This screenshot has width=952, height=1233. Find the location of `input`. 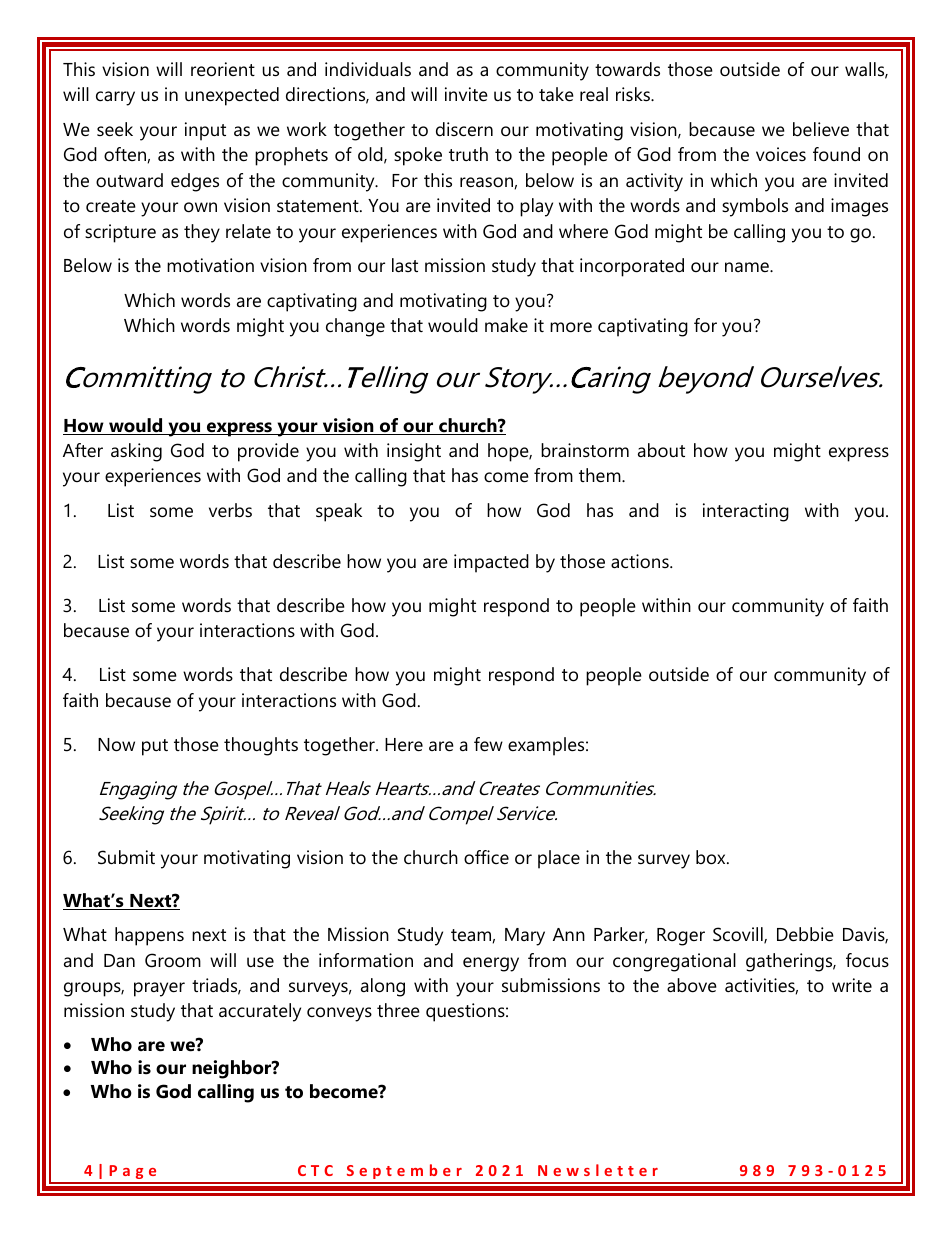

input is located at coordinates (205, 131).
